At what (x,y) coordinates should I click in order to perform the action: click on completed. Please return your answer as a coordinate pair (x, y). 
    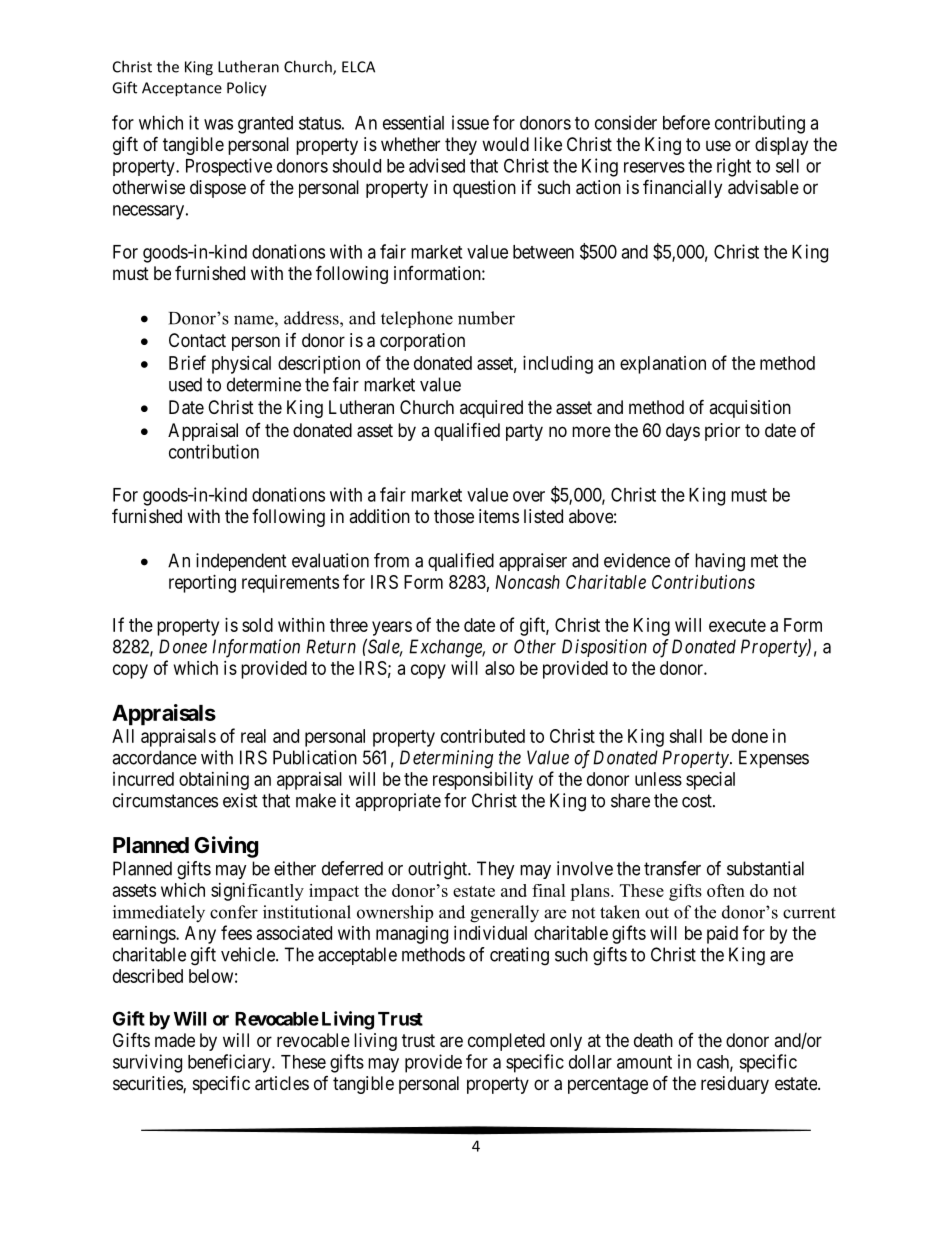
    Looking at the image, I should click on (506, 1042).
